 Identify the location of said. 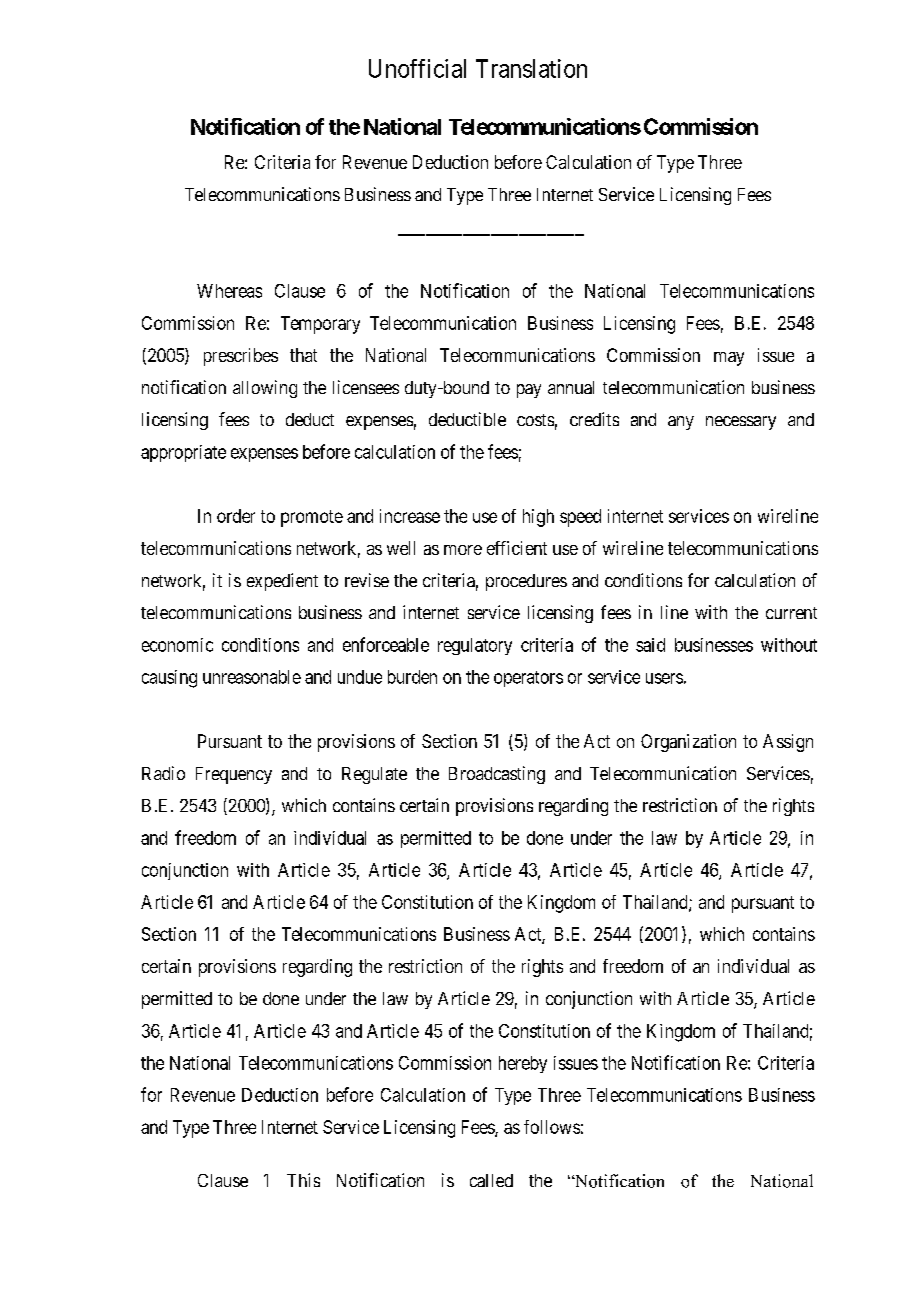
(650, 645).
